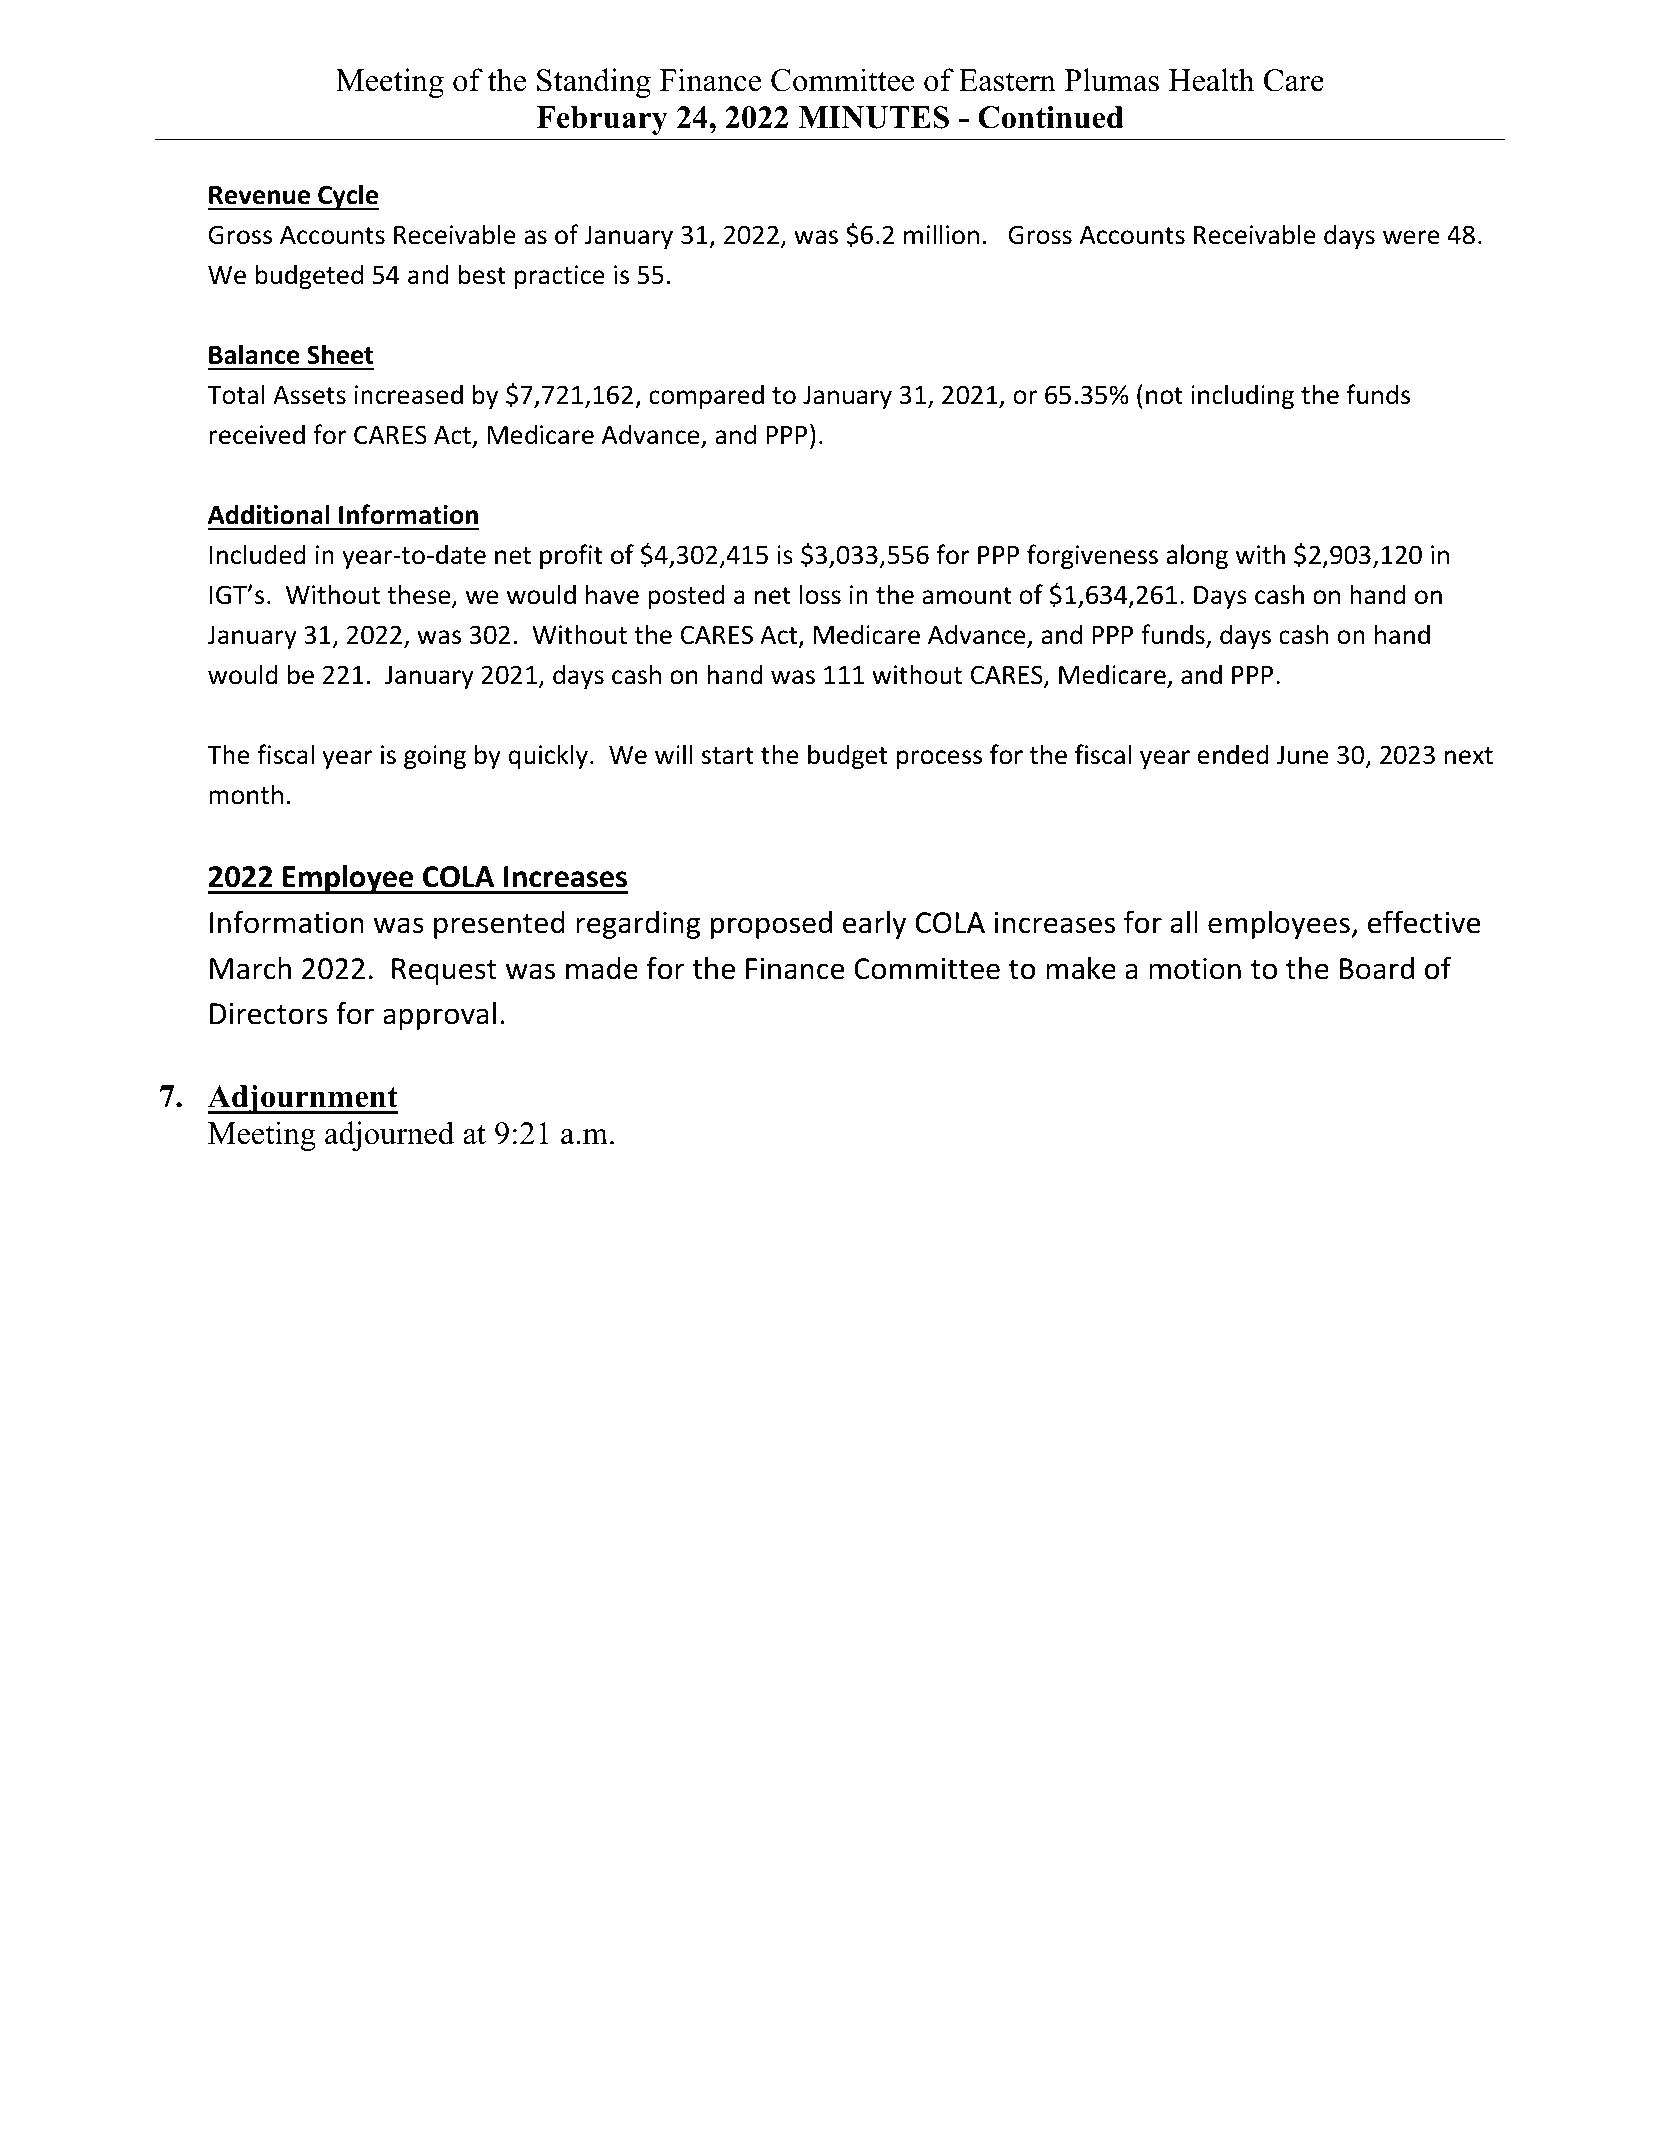  What do you see at coordinates (939, 759) in the image?
I see `process` at bounding box center [939, 759].
